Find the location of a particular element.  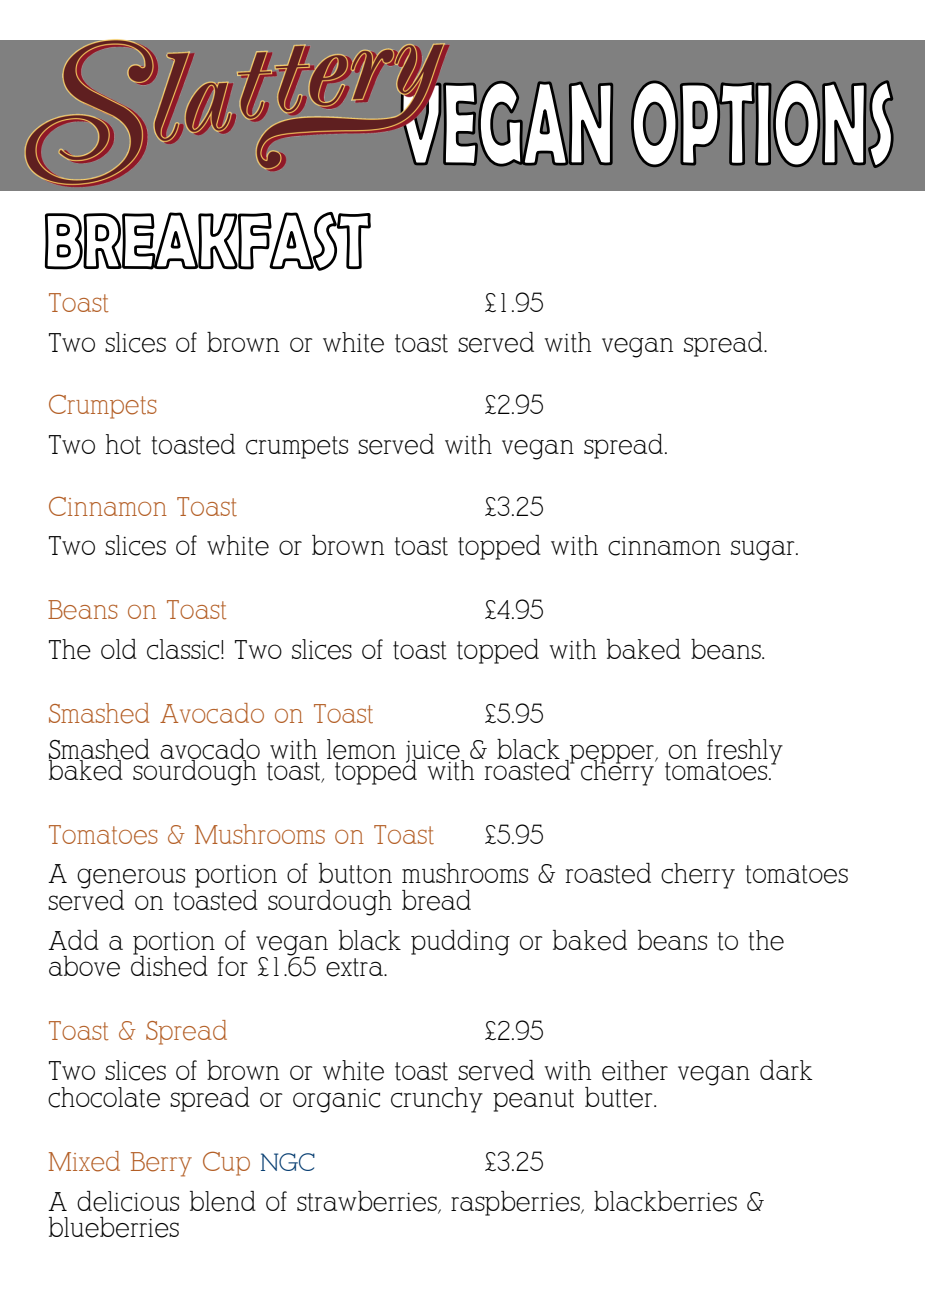

freshly is located at coordinates (745, 752).
